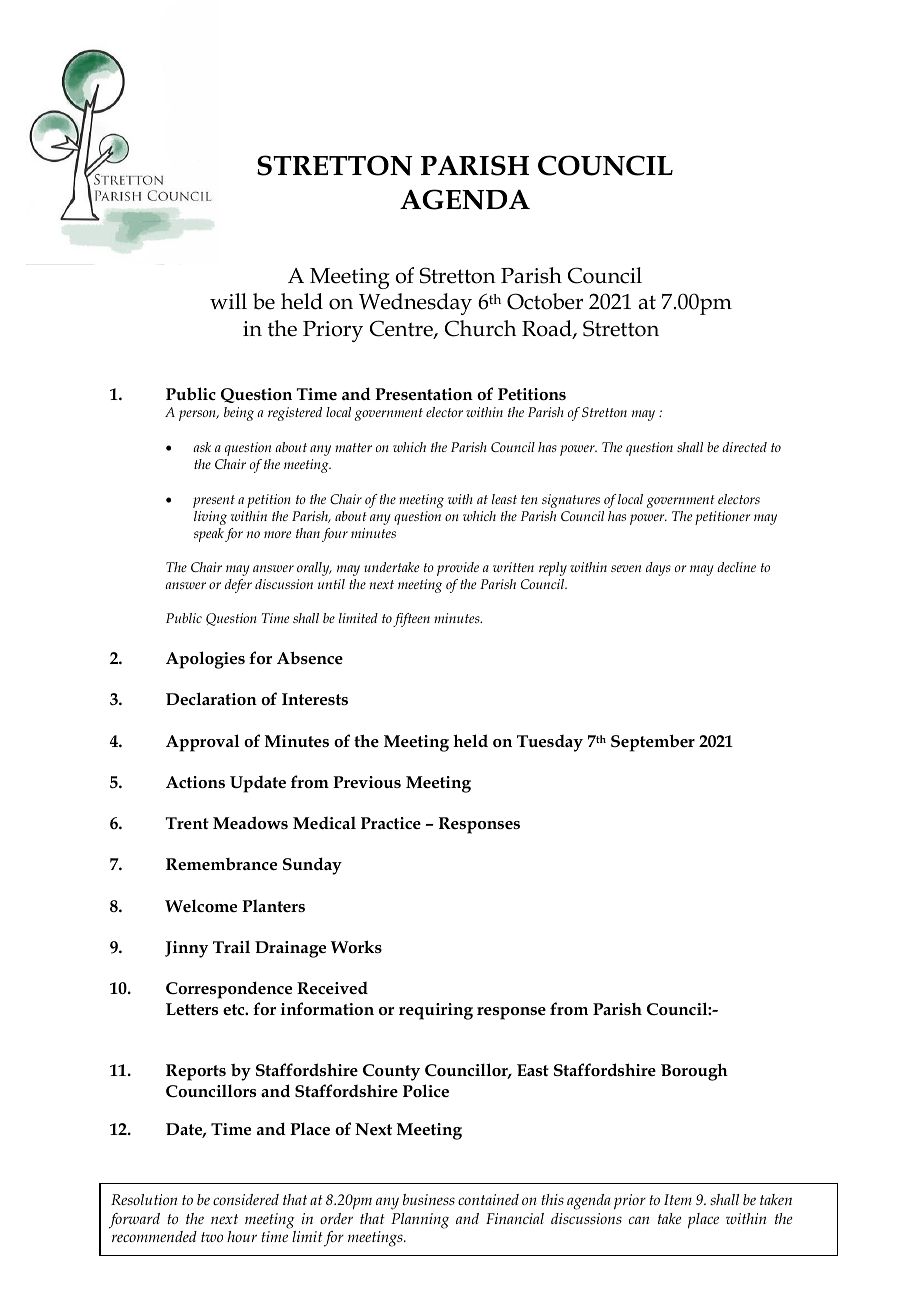 This screenshot has width=924, height=1308. What do you see at coordinates (429, 1199) in the screenshot?
I see `business` at bounding box center [429, 1199].
